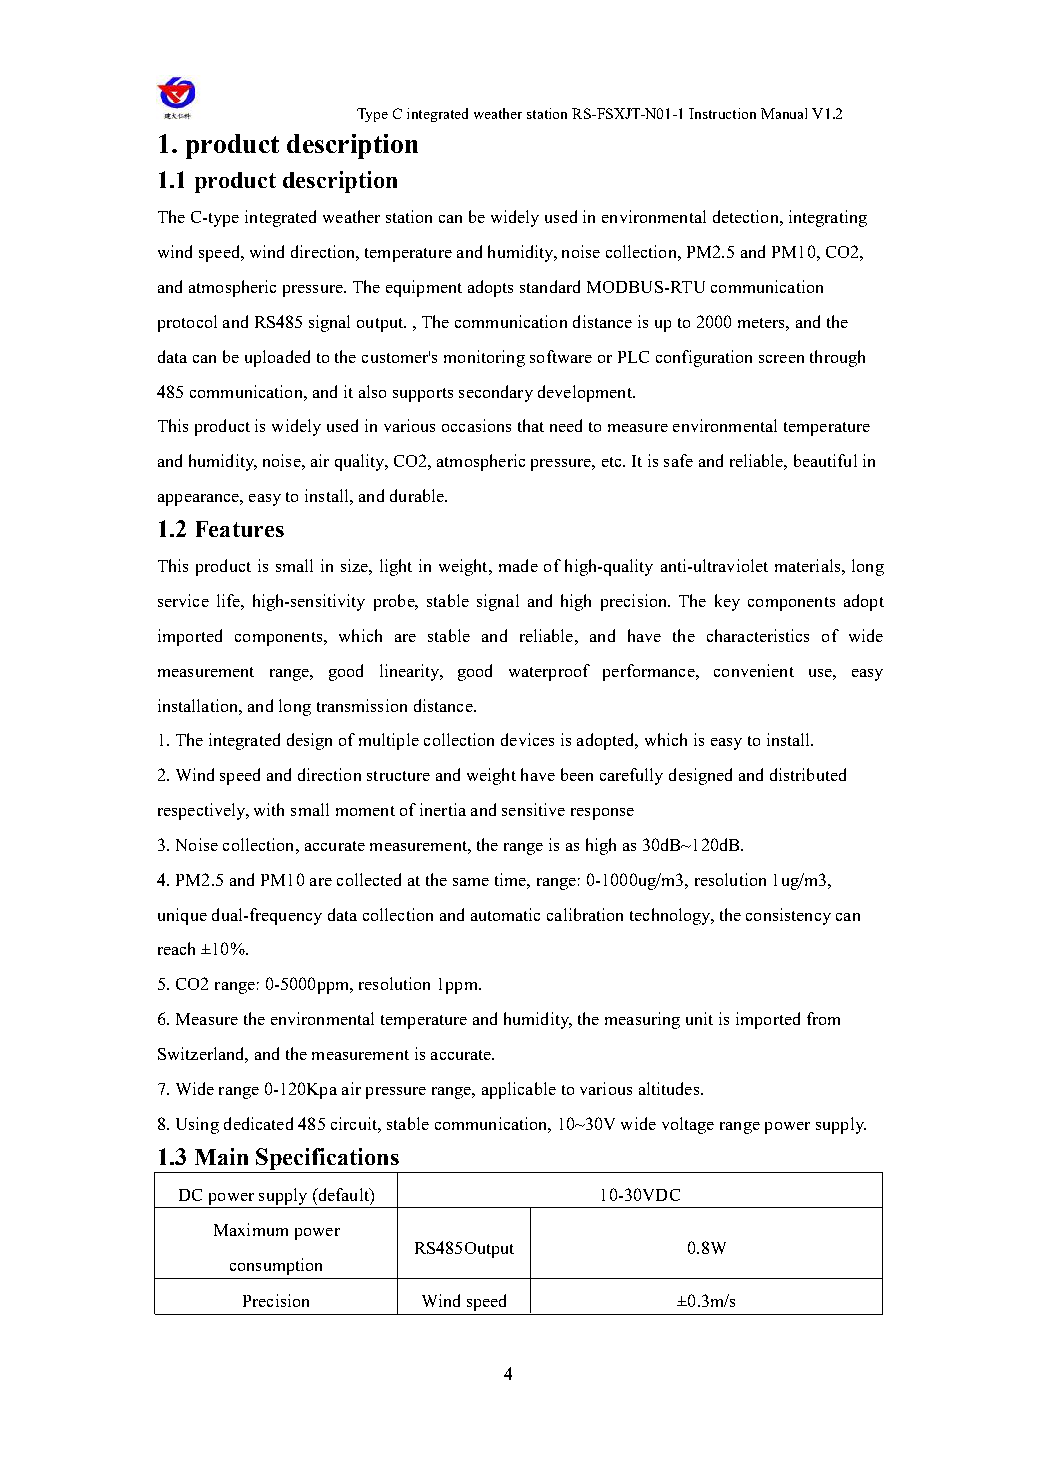 The image size is (1038, 1468). I want to click on reach, so click(176, 948).
